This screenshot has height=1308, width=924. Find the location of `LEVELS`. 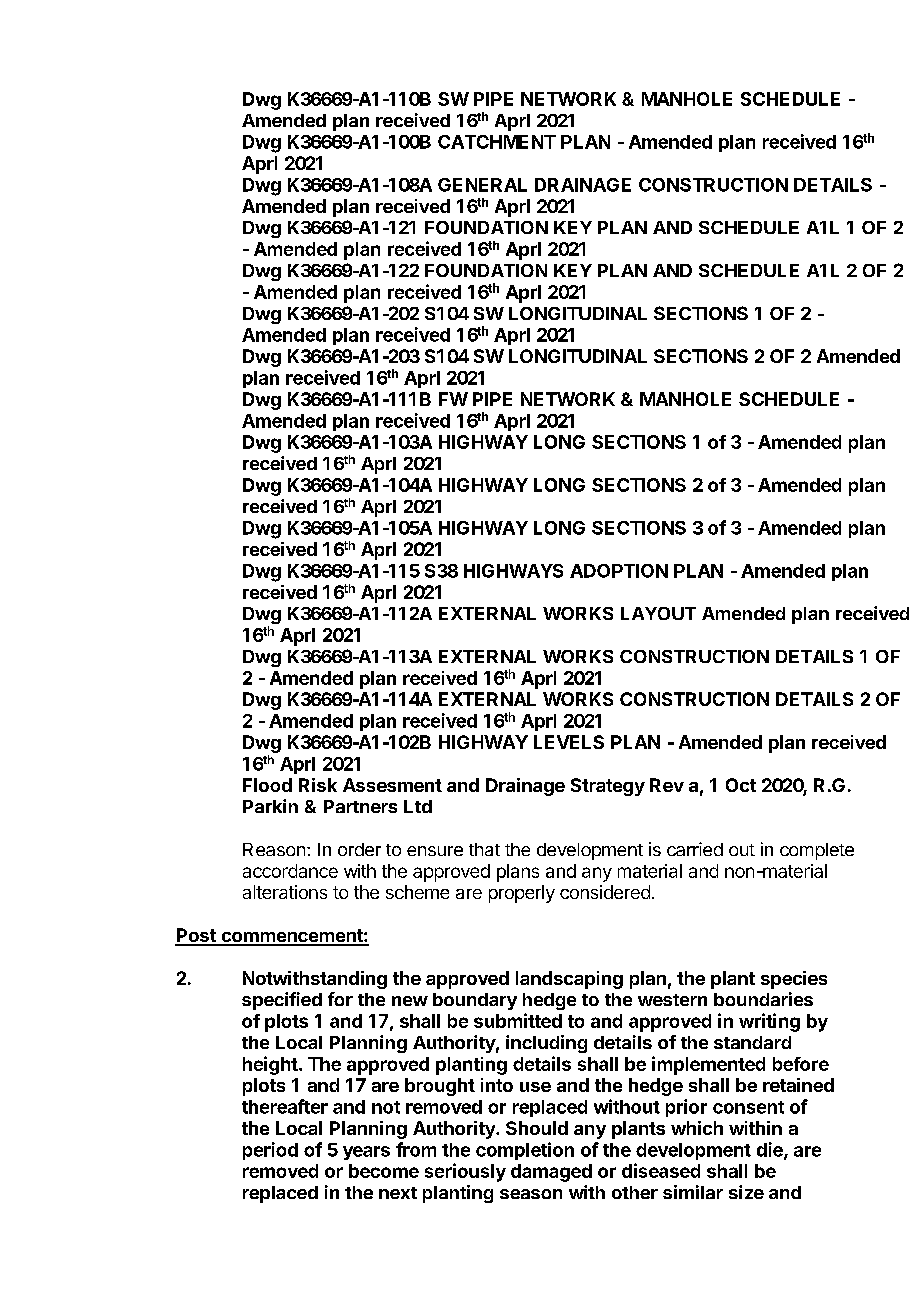

LEVELS is located at coordinates (569, 742).
